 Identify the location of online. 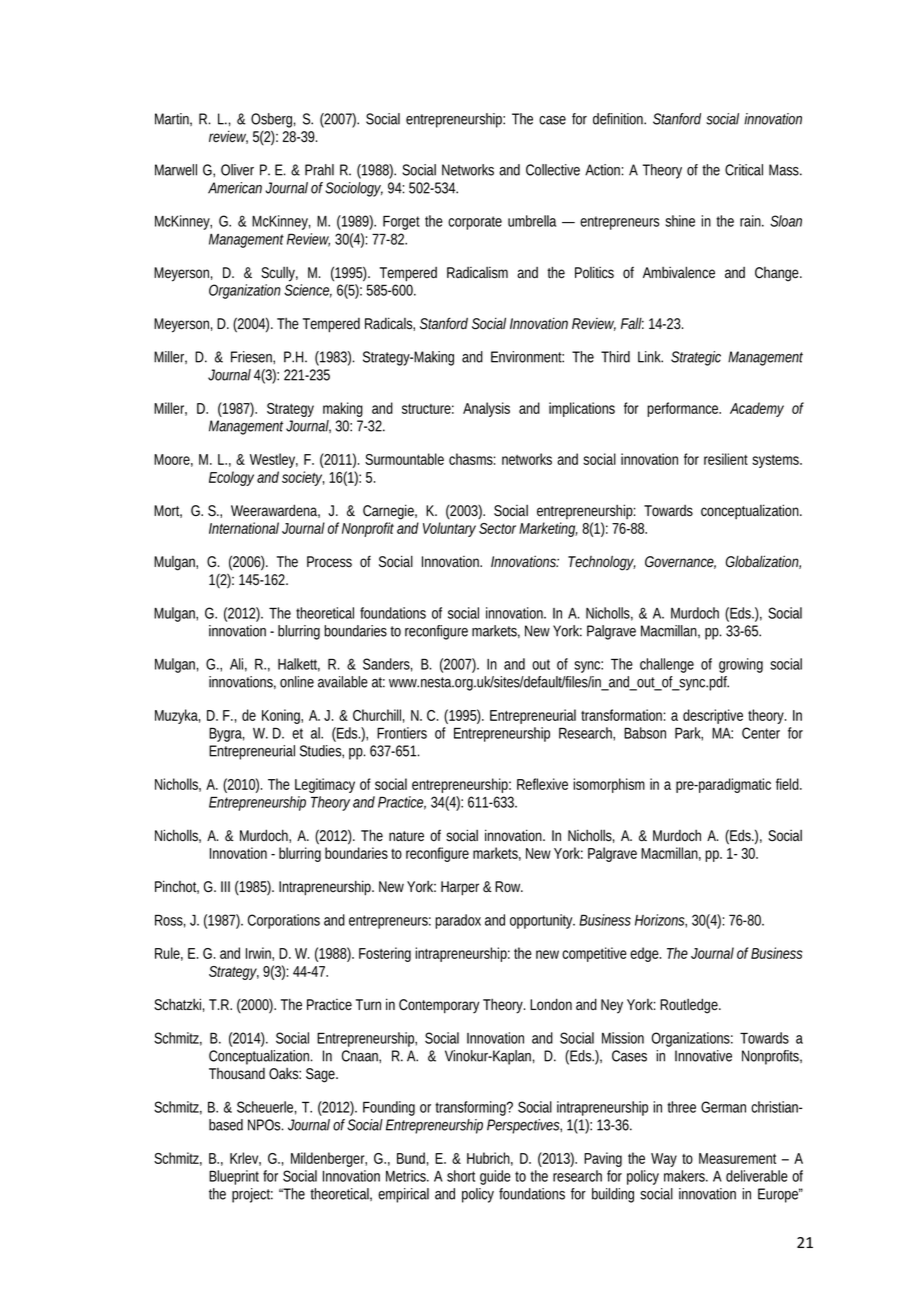
(297, 682).
